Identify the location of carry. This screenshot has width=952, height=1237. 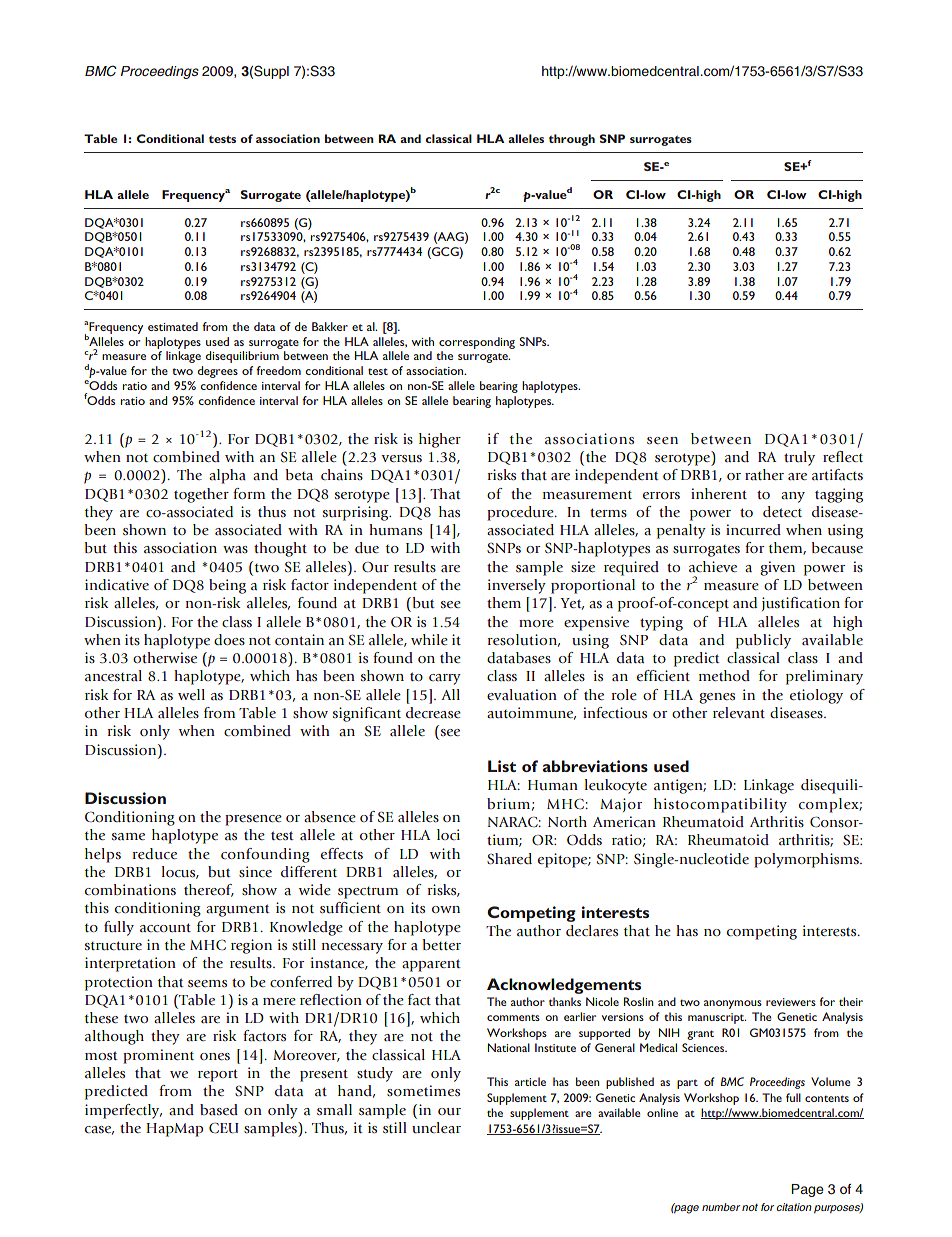
(445, 679).
